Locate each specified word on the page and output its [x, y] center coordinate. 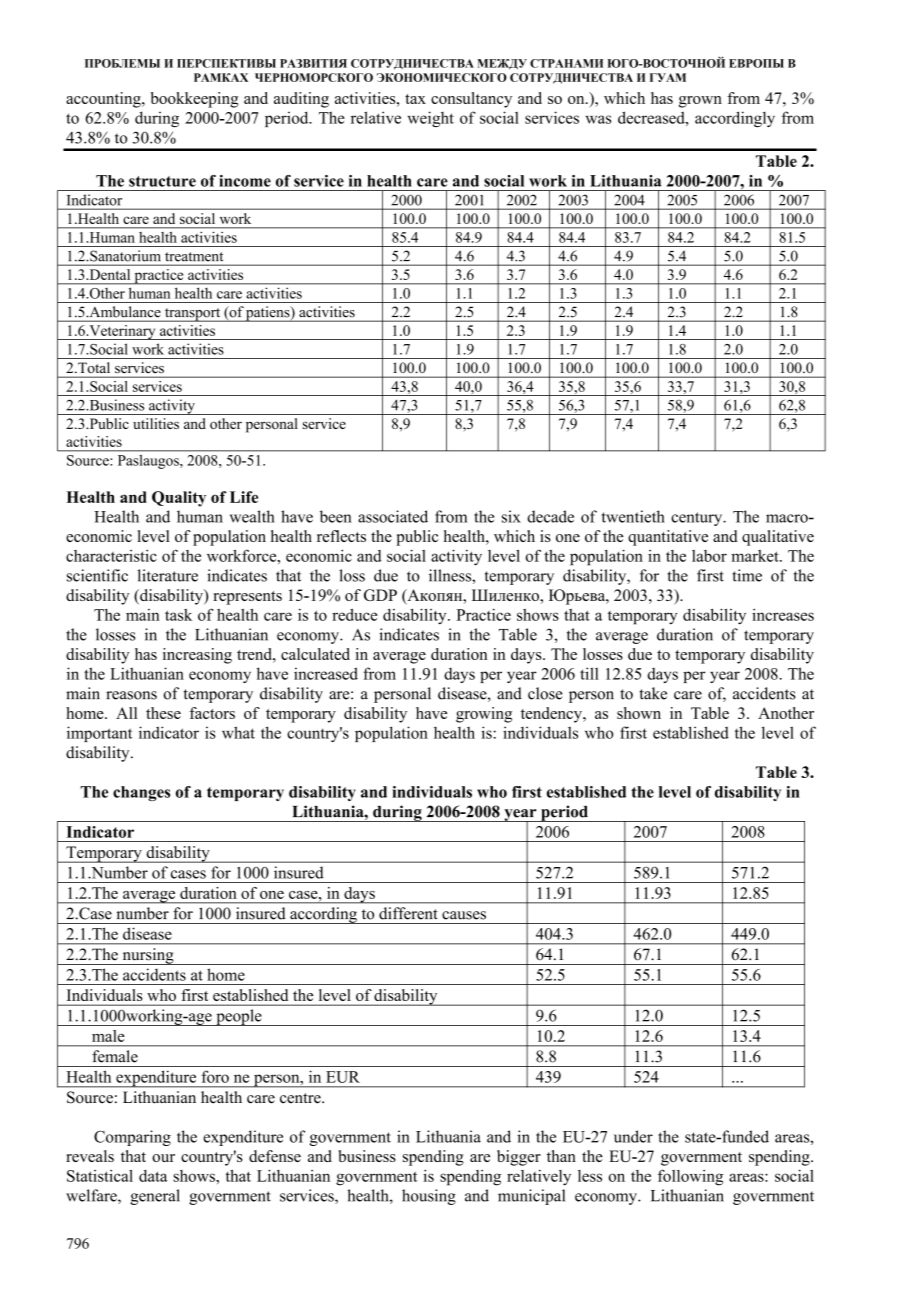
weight [431, 119]
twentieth [633, 516]
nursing [148, 956]
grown [700, 102]
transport [192, 315]
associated [393, 516]
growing [484, 715]
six [511, 516]
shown [639, 713]
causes [464, 915]
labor [709, 556]
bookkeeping [195, 100]
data [153, 1176]
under [633, 1136]
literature [167, 575]
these [163, 713]
